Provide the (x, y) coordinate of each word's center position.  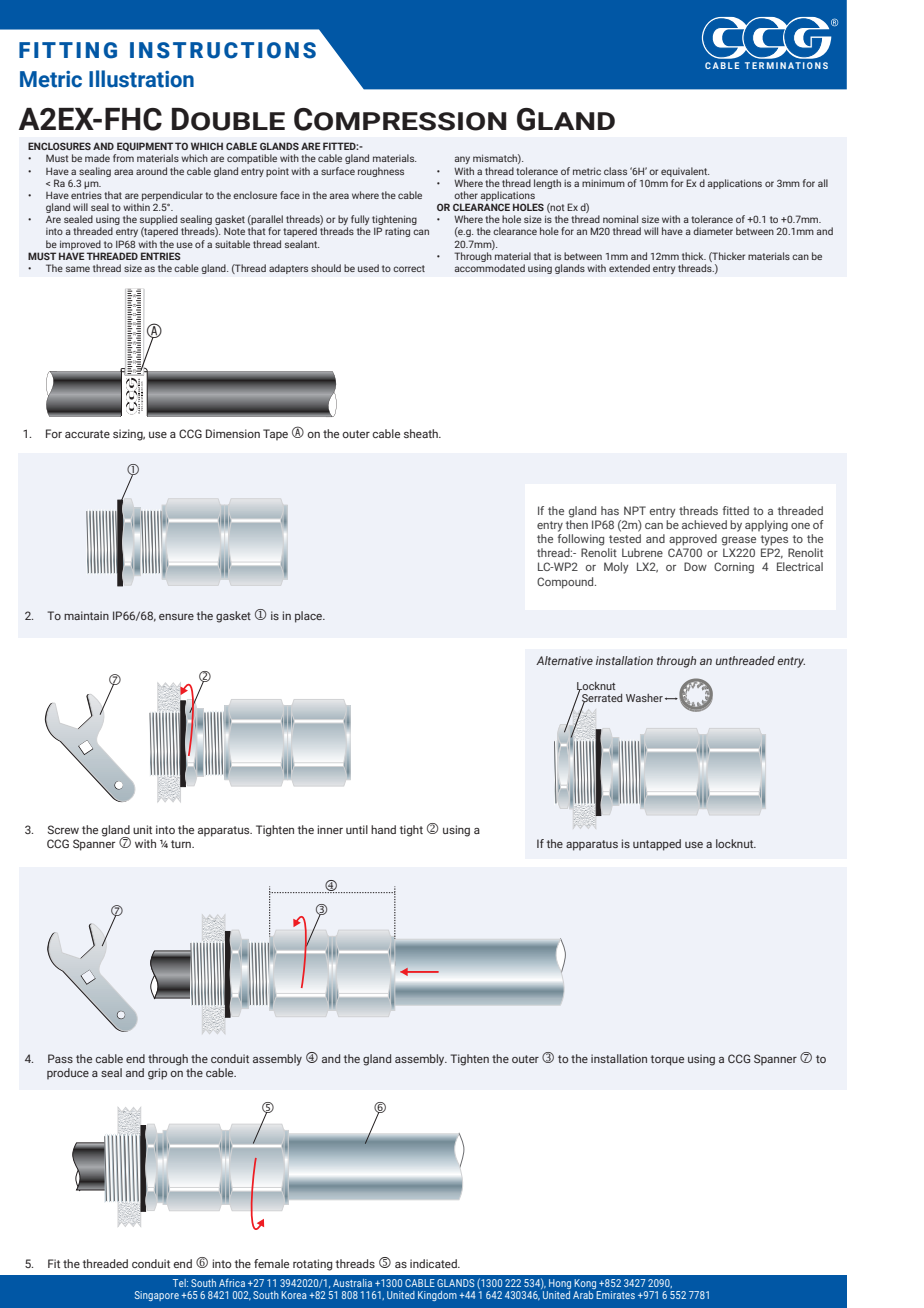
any (462, 160)
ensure (176, 617)
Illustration (141, 79)
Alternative (564, 660)
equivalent (685, 172)
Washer (644, 698)
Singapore (157, 1296)
